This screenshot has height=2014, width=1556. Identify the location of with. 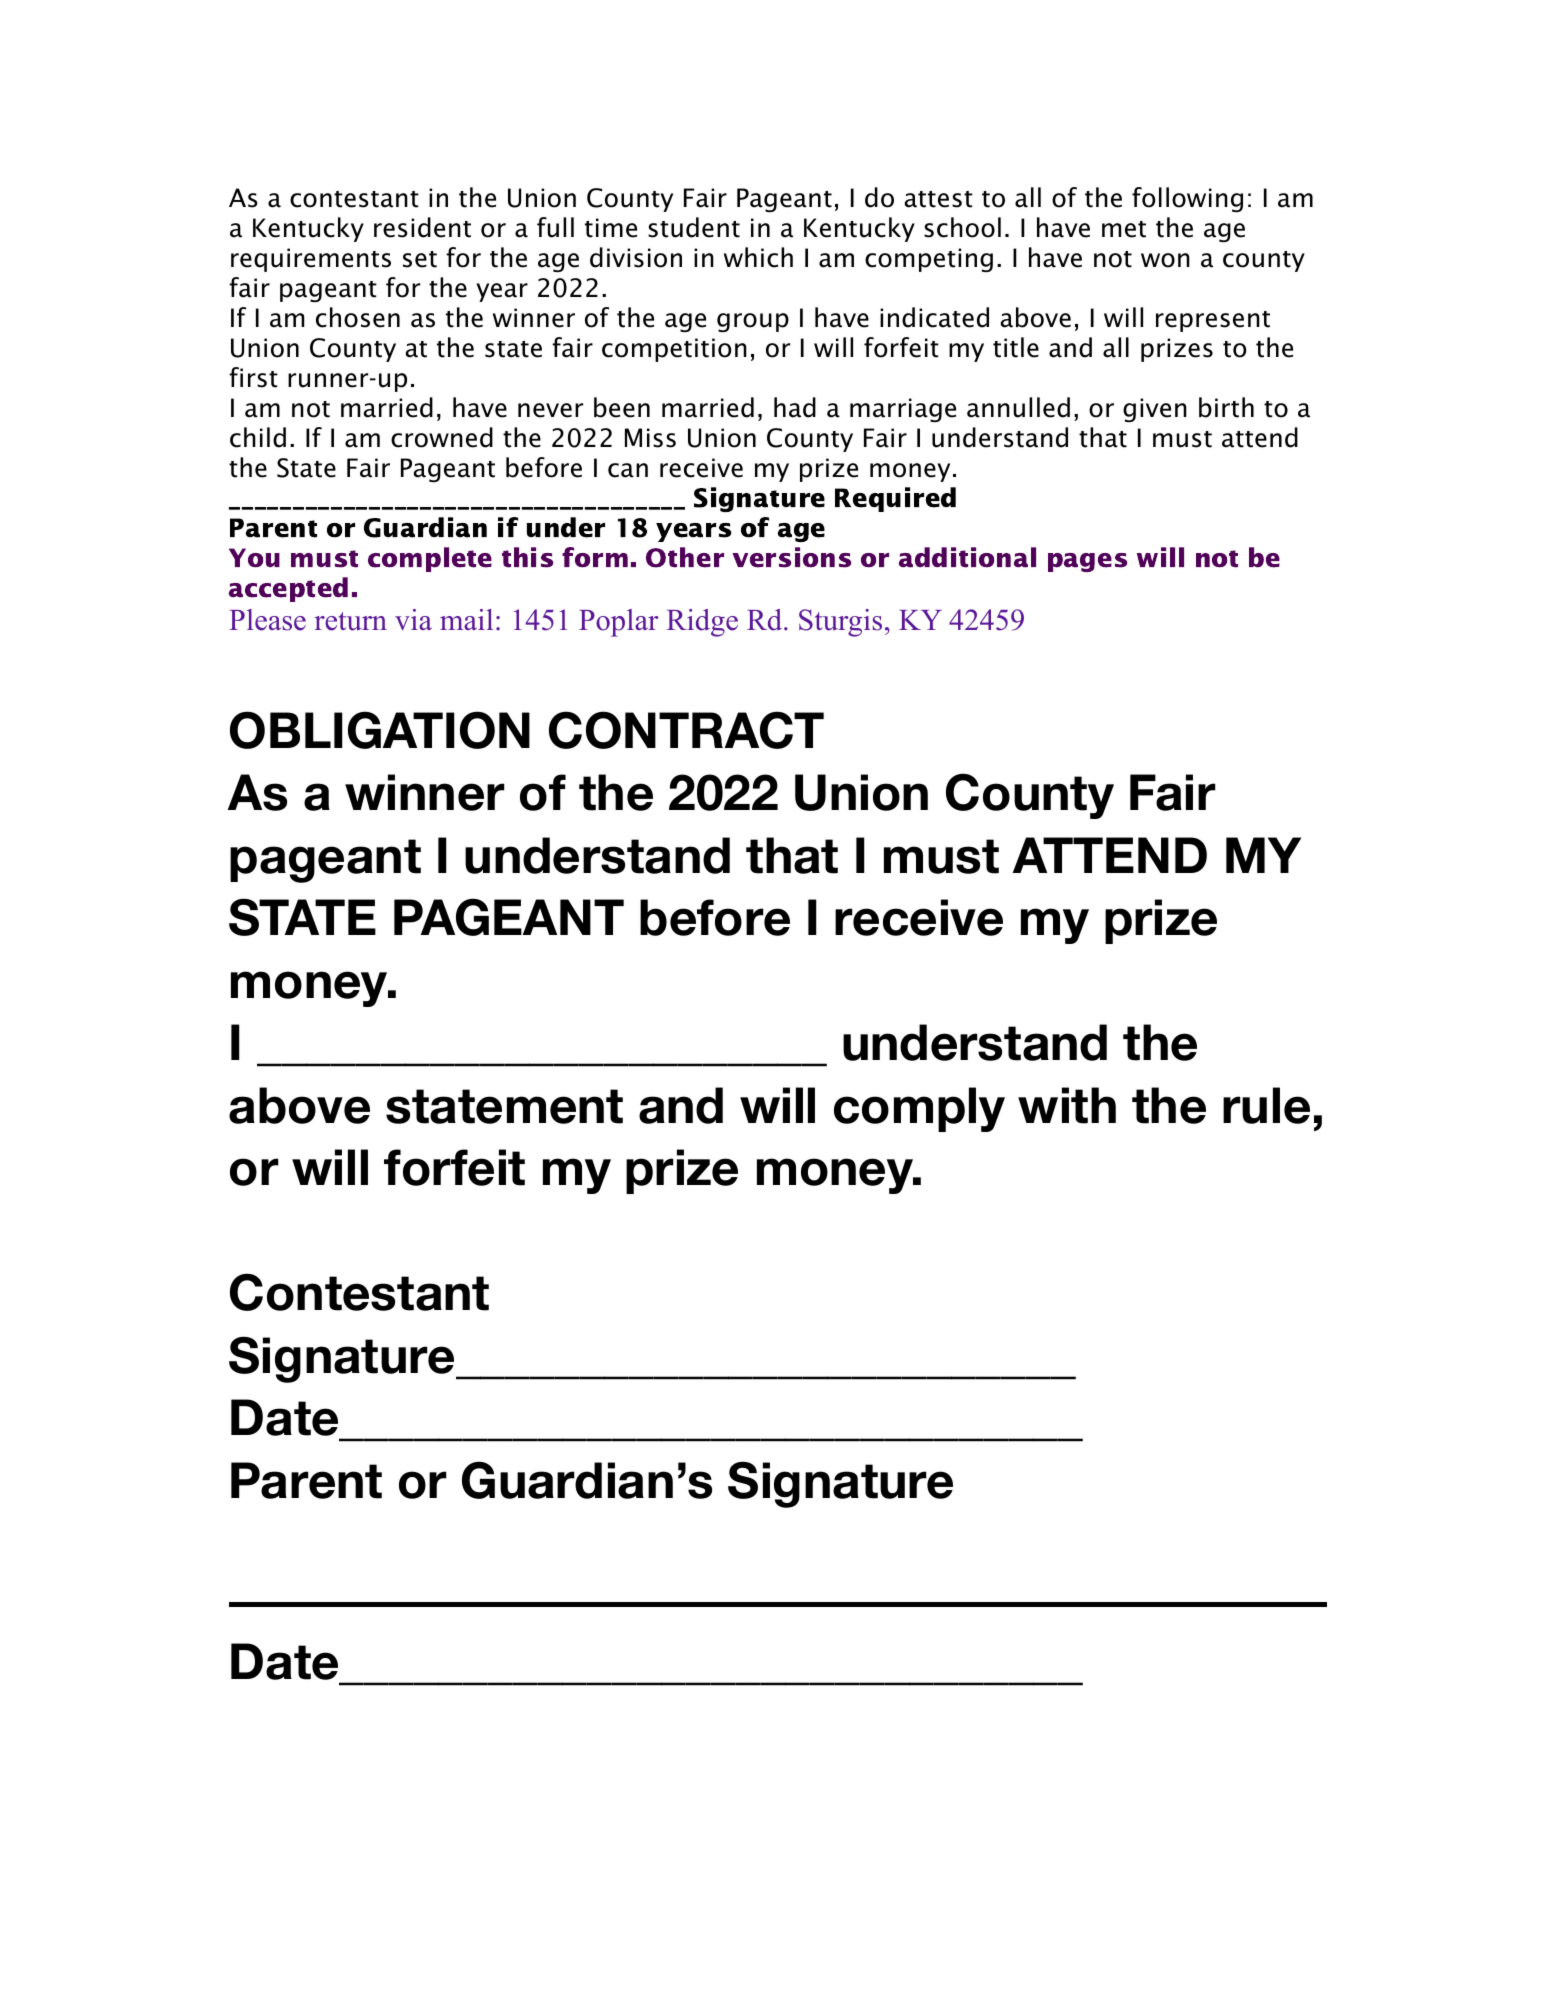
(1067, 1105).
